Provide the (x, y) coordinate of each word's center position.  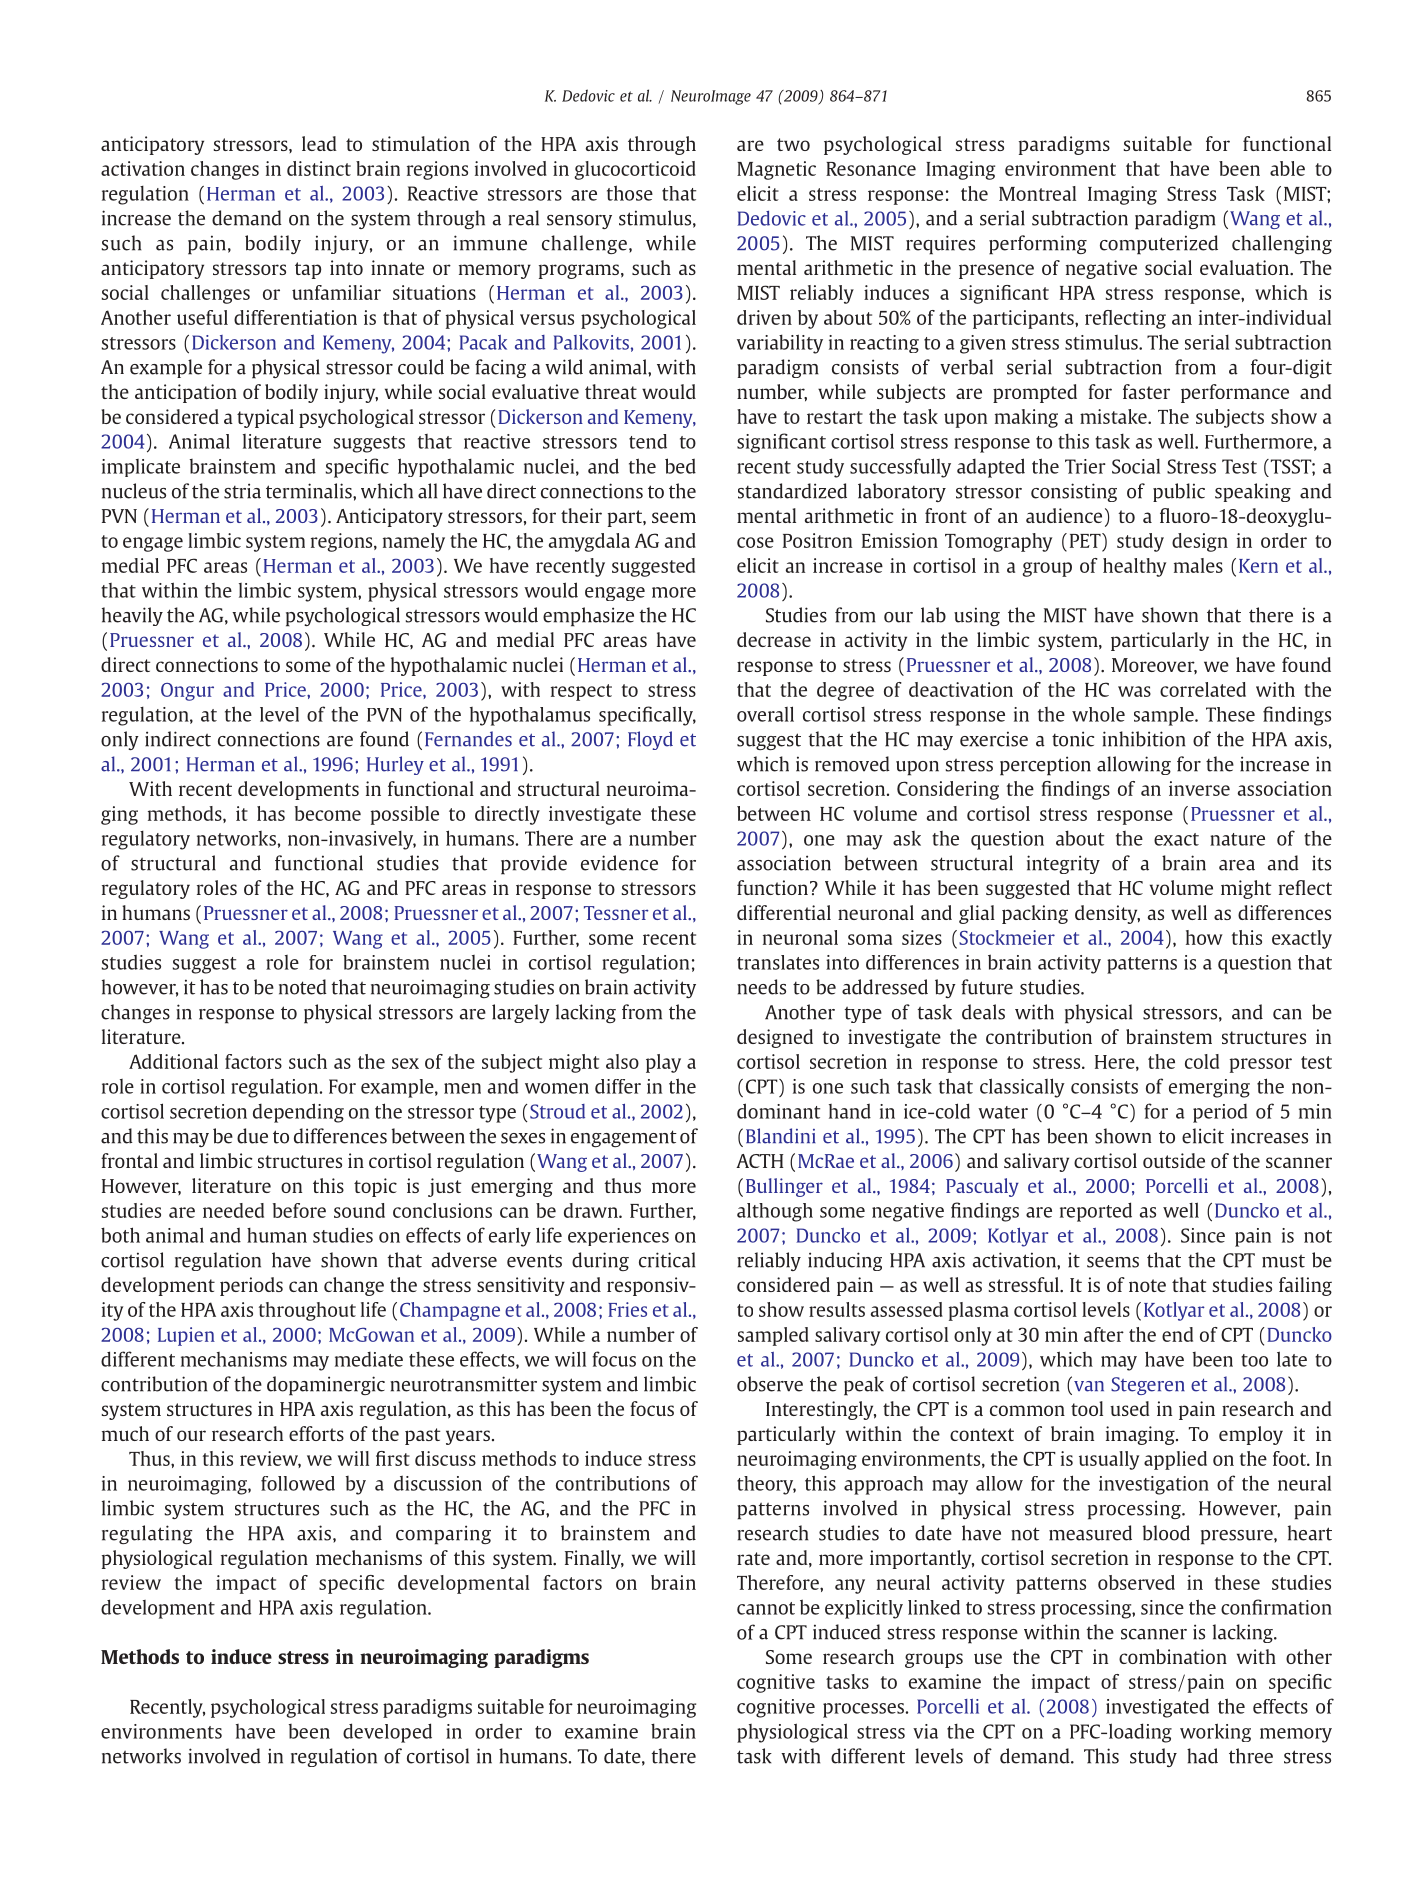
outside (1174, 1160)
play (663, 1063)
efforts (316, 1433)
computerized (1159, 245)
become (328, 813)
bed (680, 466)
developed (387, 1733)
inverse (1199, 788)
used (1130, 1408)
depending (298, 1113)
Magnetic (776, 170)
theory (766, 1485)
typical (265, 418)
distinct (319, 168)
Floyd (650, 740)
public (1179, 492)
